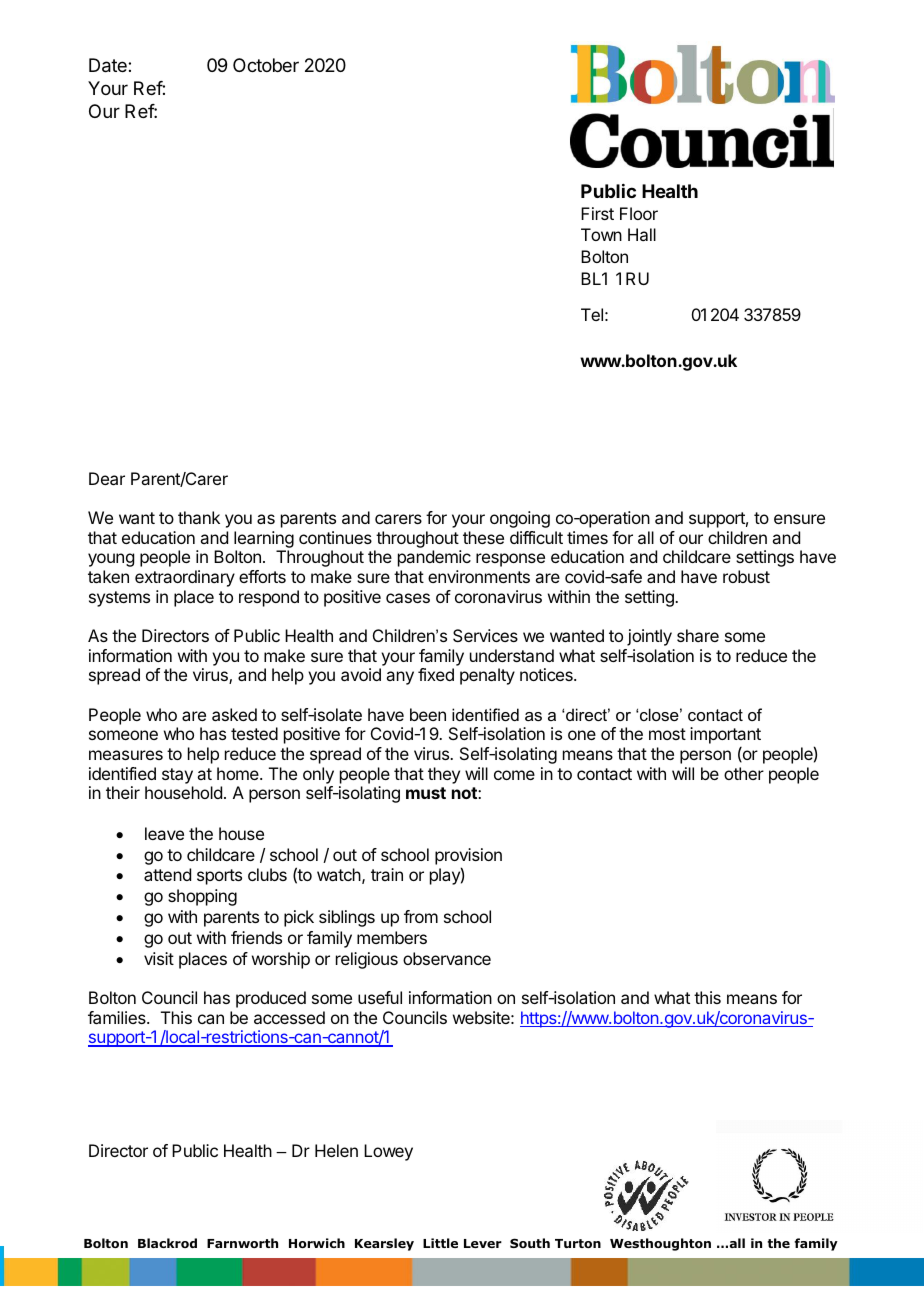  What do you see at coordinates (336, 1150) in the screenshot?
I see `Helen` at bounding box center [336, 1150].
